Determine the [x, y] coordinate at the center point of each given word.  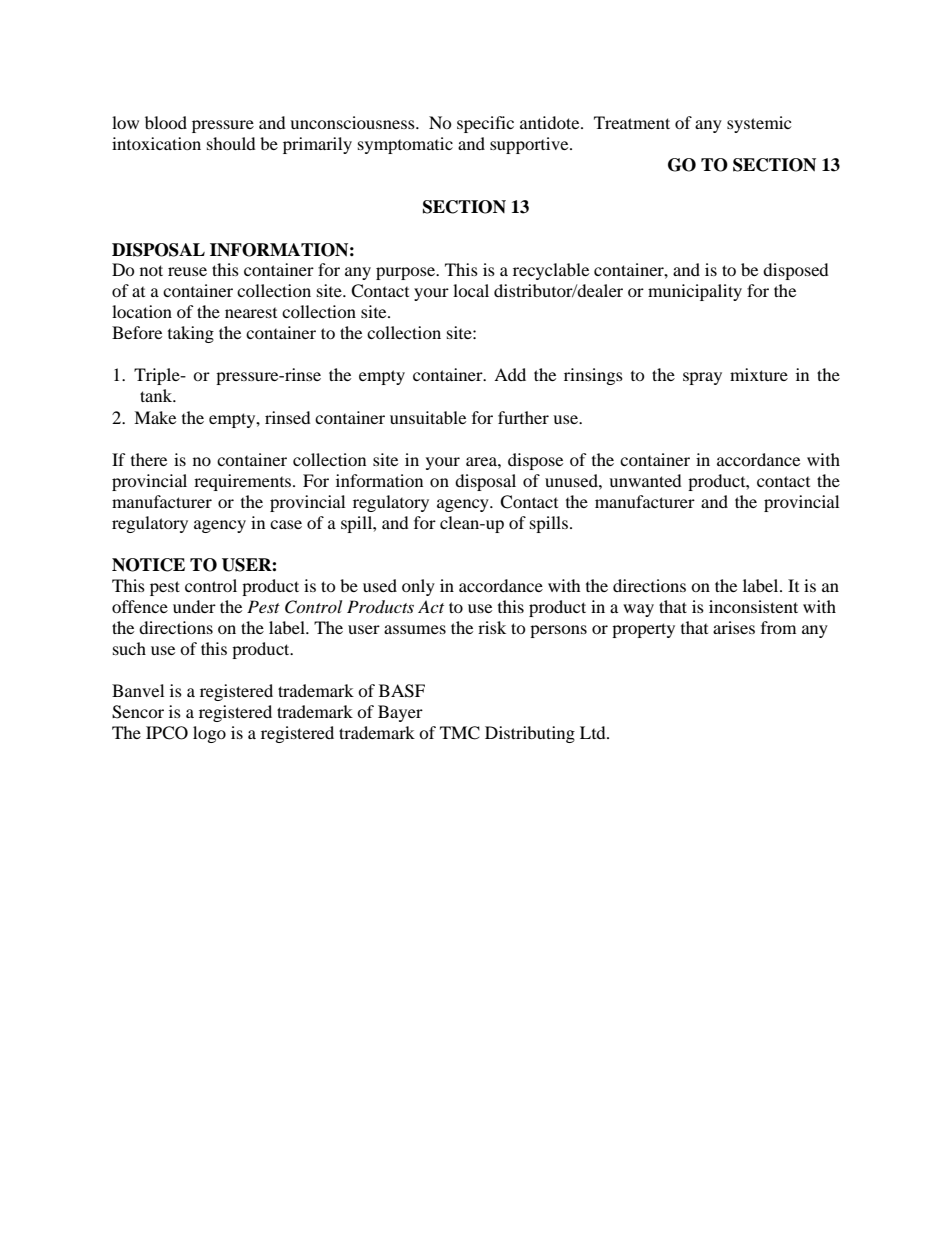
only [418, 587]
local [471, 290]
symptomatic [405, 145]
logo [209, 734]
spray [702, 378]
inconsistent [753, 606]
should [231, 143]
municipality [695, 292]
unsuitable [428, 417]
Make [155, 417]
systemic [759, 124]
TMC [460, 733]
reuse [187, 271]
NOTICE [148, 565]
